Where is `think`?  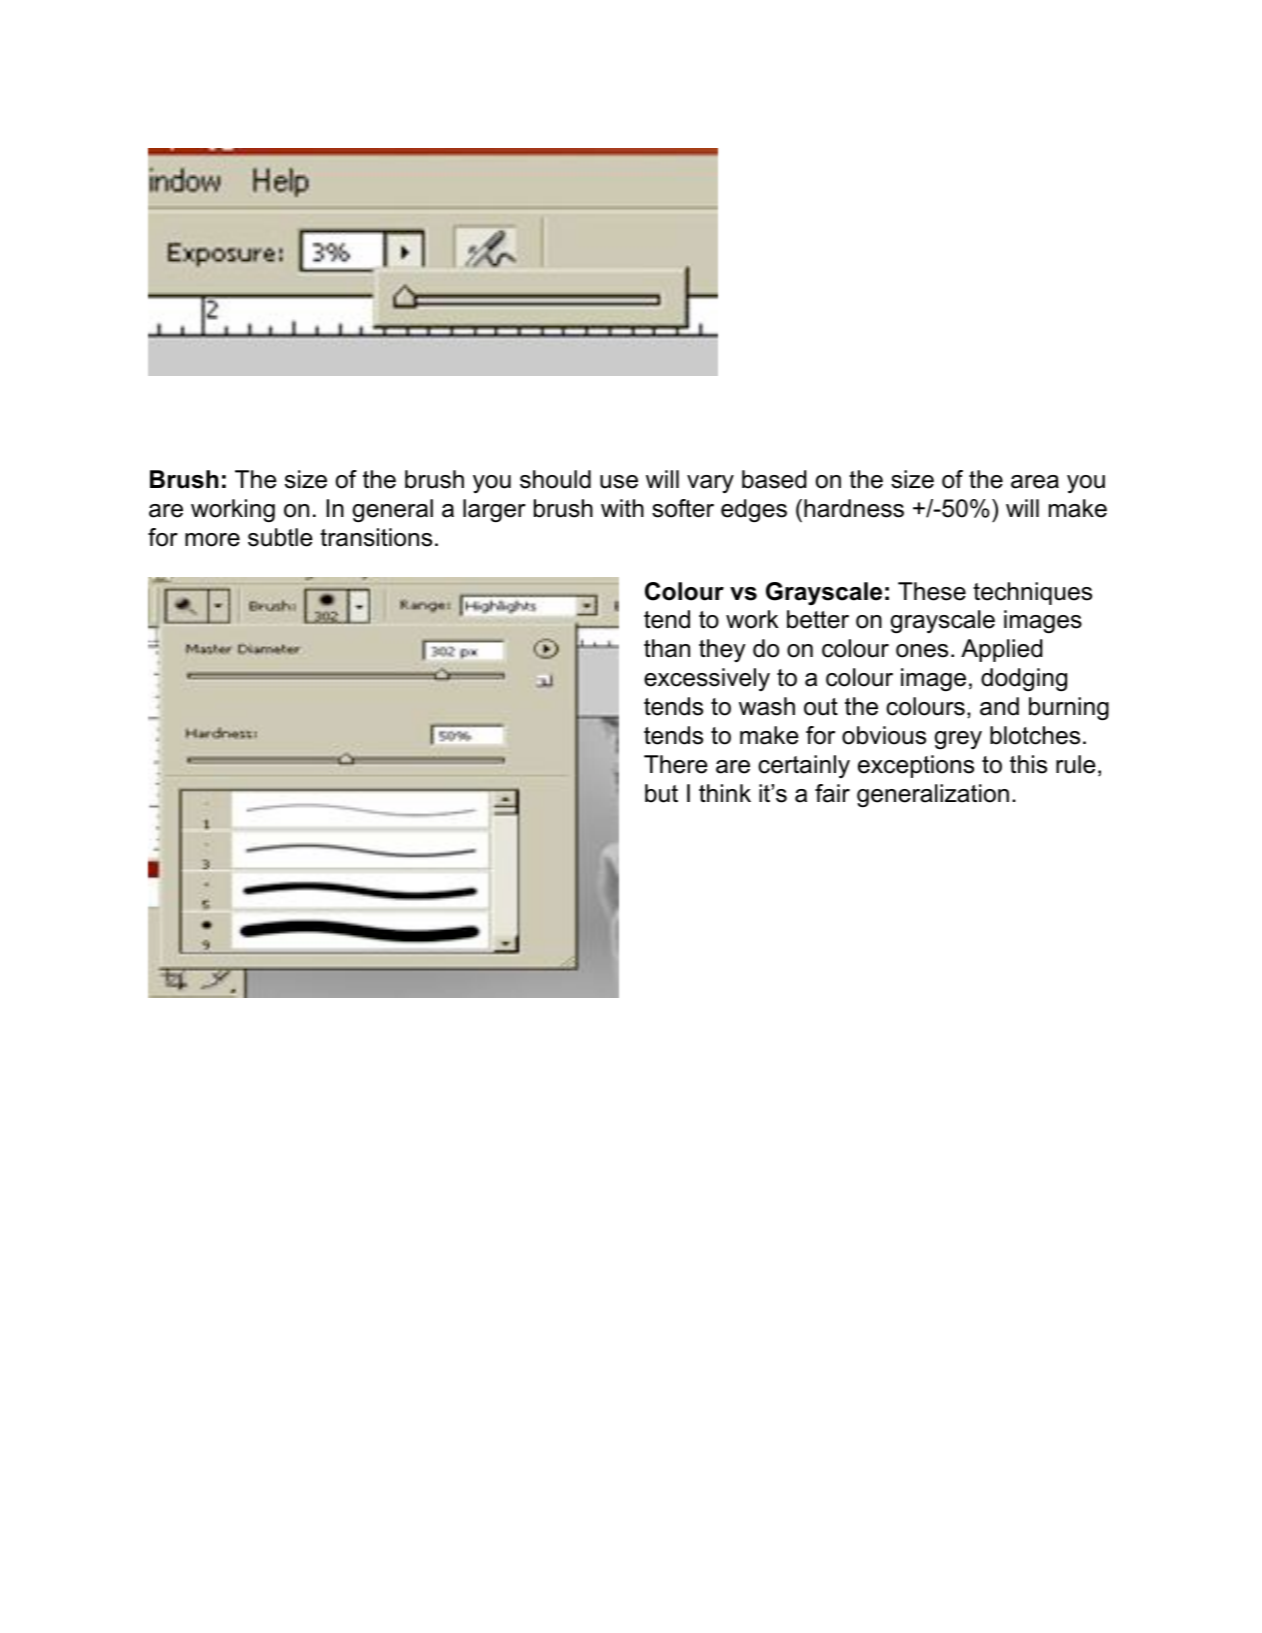 think is located at coordinates (725, 793).
